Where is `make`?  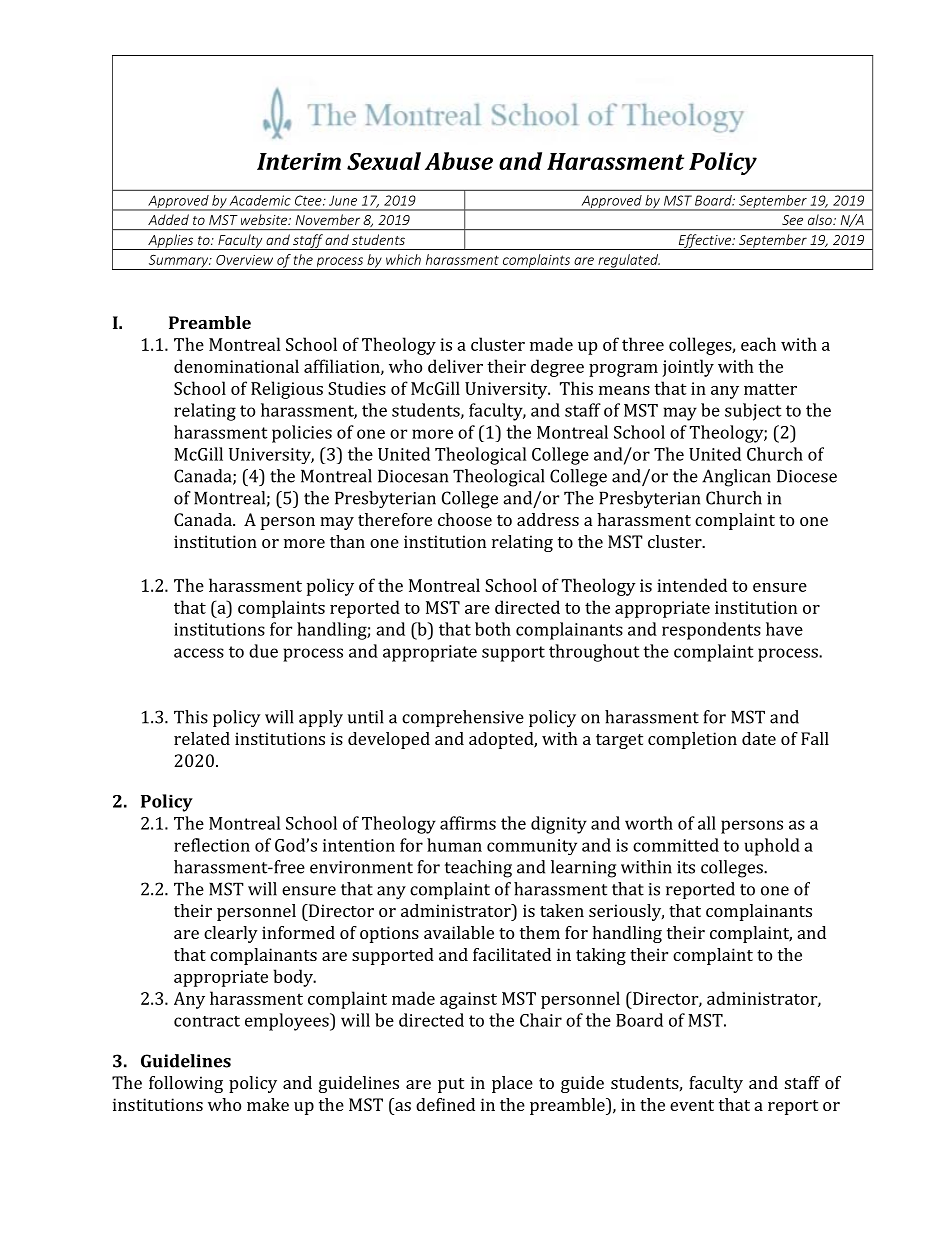
make is located at coordinates (268, 1104).
